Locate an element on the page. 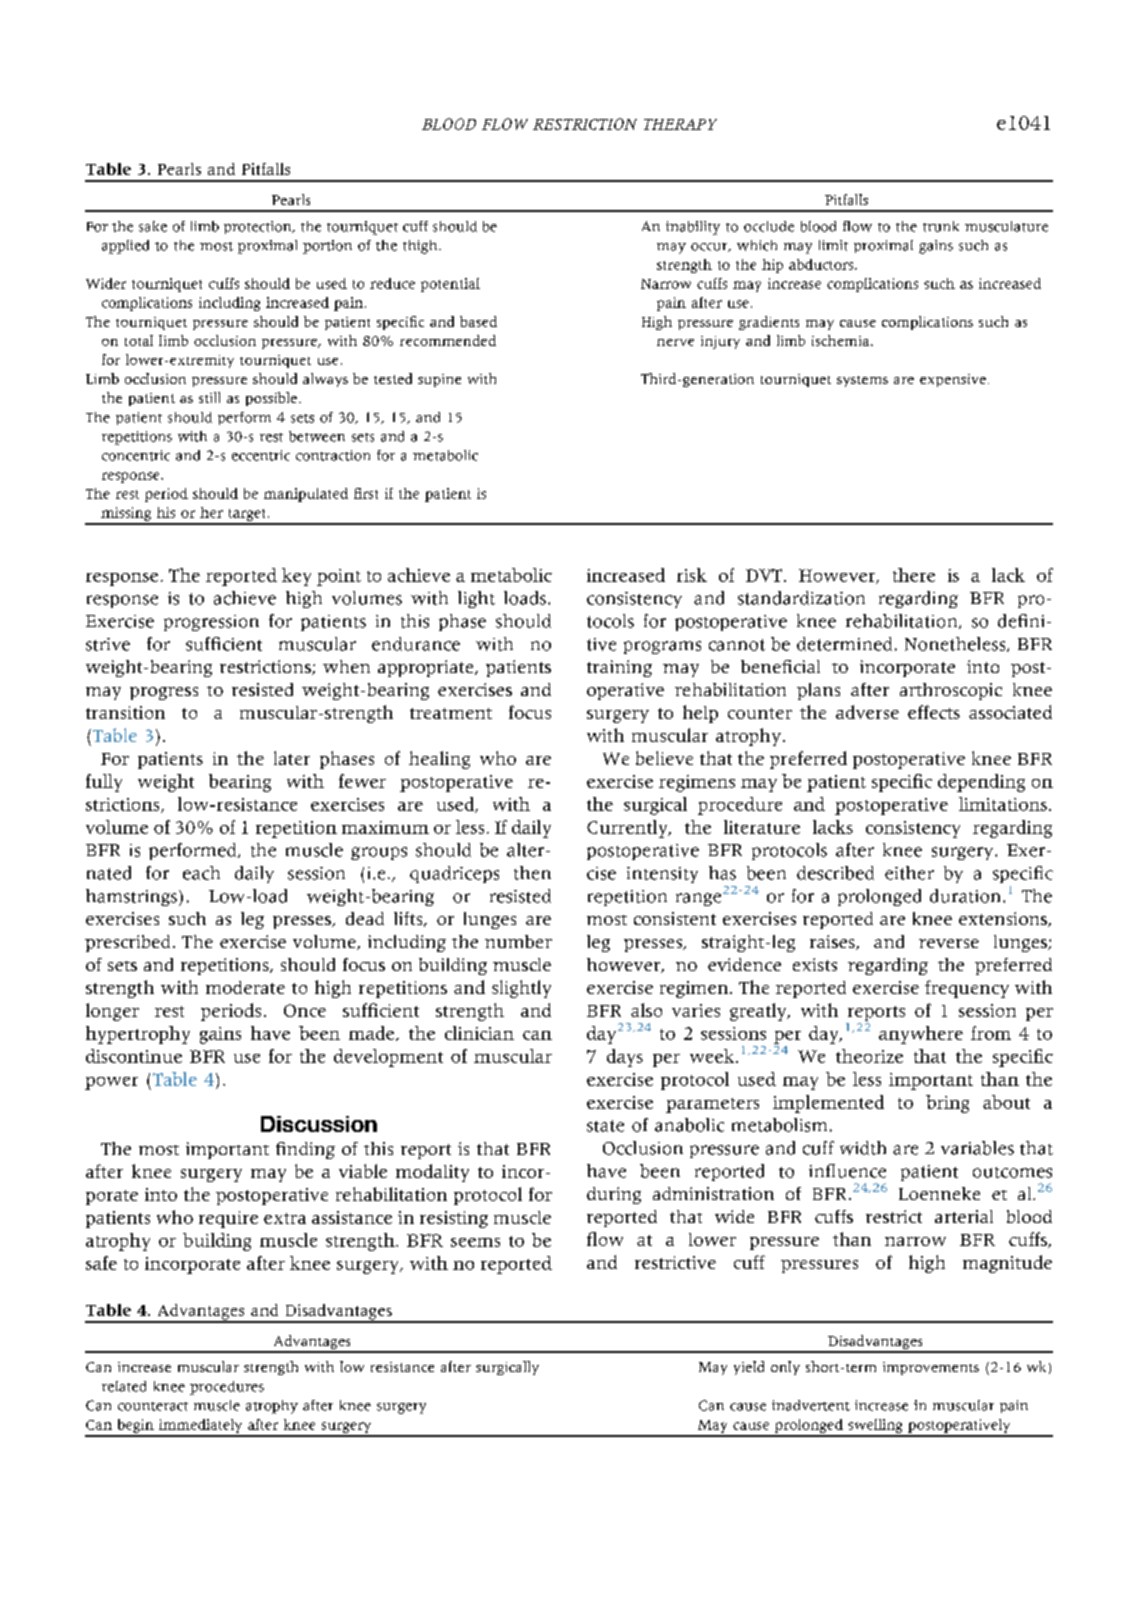  each is located at coordinates (201, 873).
